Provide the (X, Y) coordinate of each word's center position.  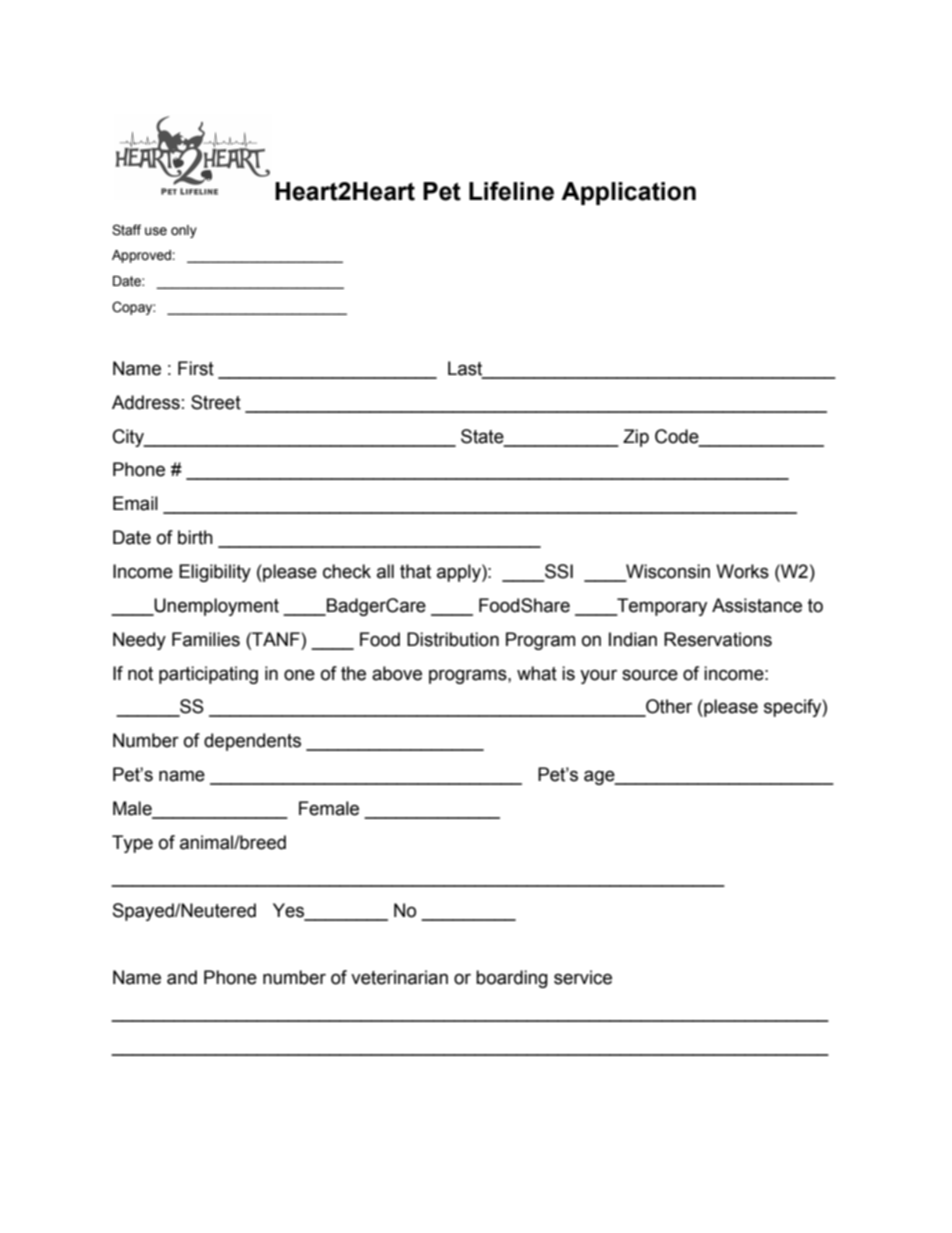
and (182, 977)
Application (628, 193)
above (397, 673)
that (415, 571)
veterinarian (399, 977)
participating (208, 675)
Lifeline (511, 191)
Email (135, 503)
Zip (636, 438)
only (184, 231)
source (650, 675)
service (583, 977)
